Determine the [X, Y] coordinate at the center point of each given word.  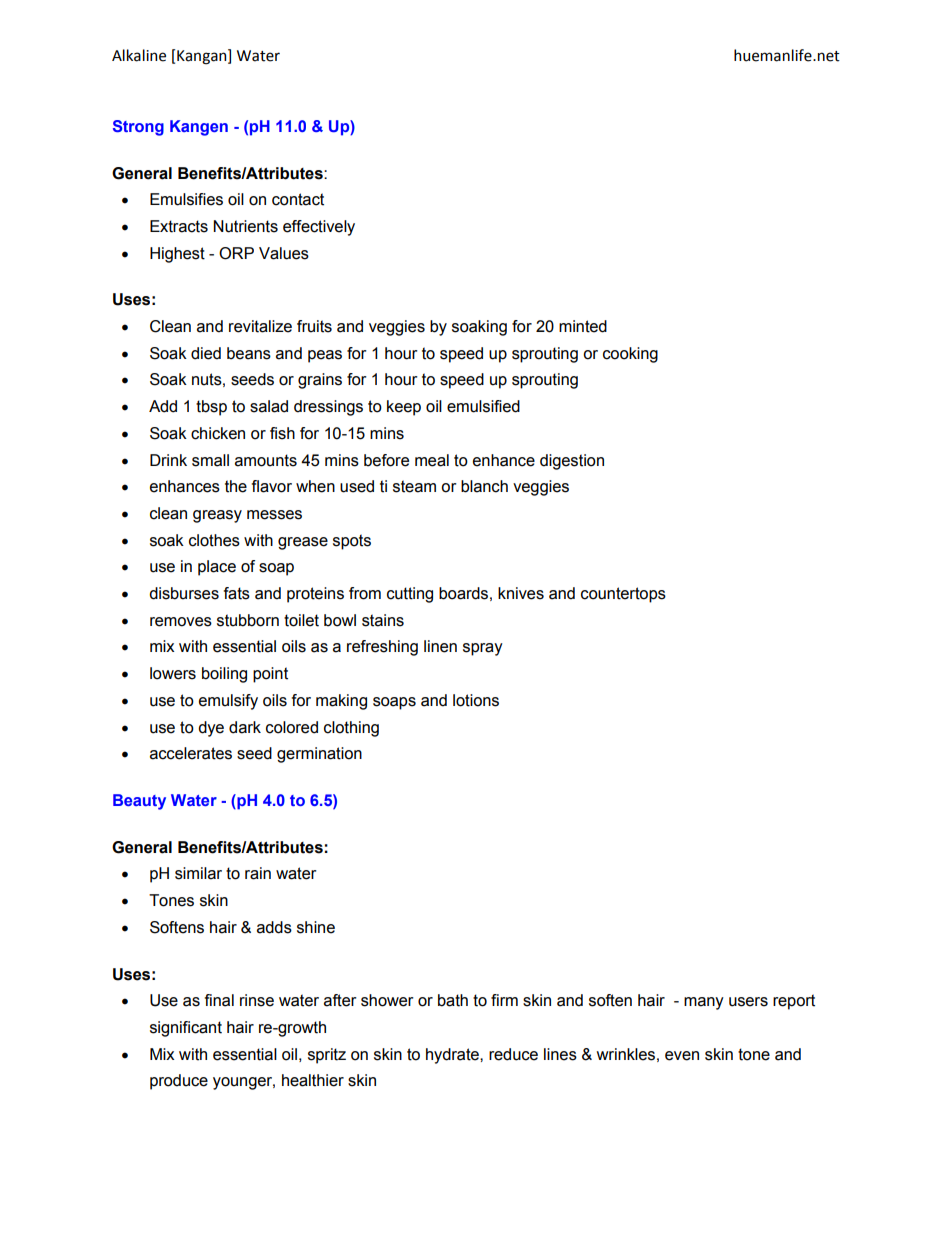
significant [186, 1029]
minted [583, 326]
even [682, 1056]
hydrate [453, 1056]
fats [237, 593]
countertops [623, 595]
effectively [319, 228]
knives [521, 593]
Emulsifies [186, 199]
